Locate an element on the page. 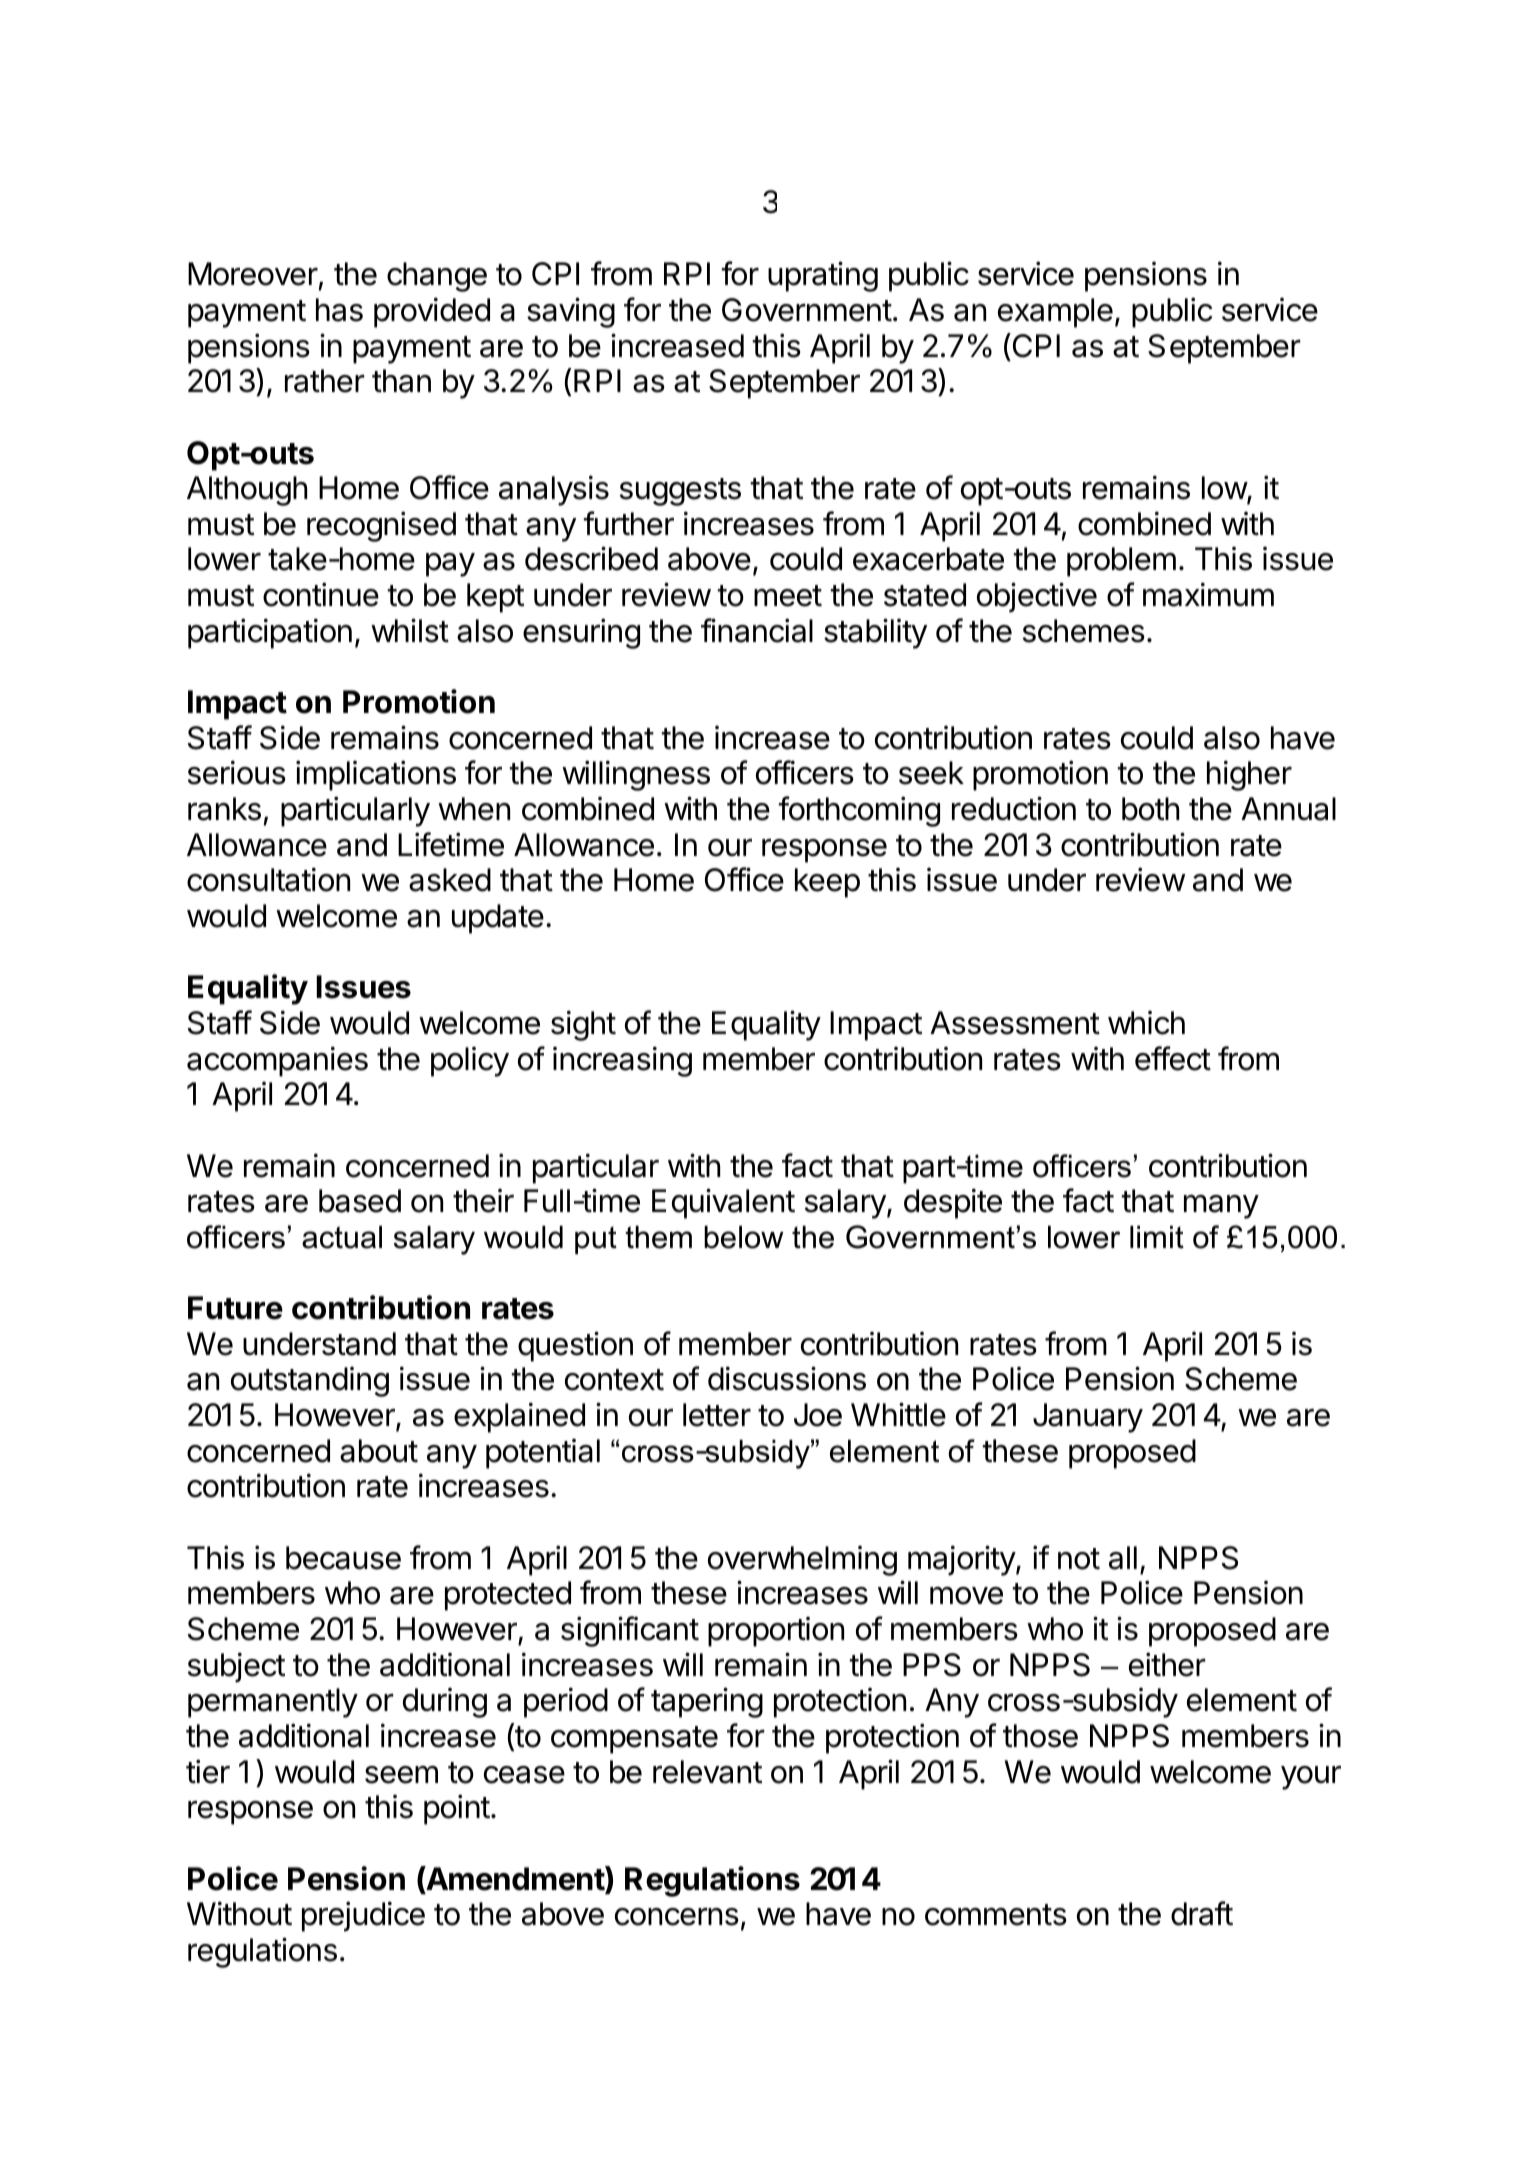 The width and height of the document is (1538, 2174). keep is located at coordinates (827, 883).
